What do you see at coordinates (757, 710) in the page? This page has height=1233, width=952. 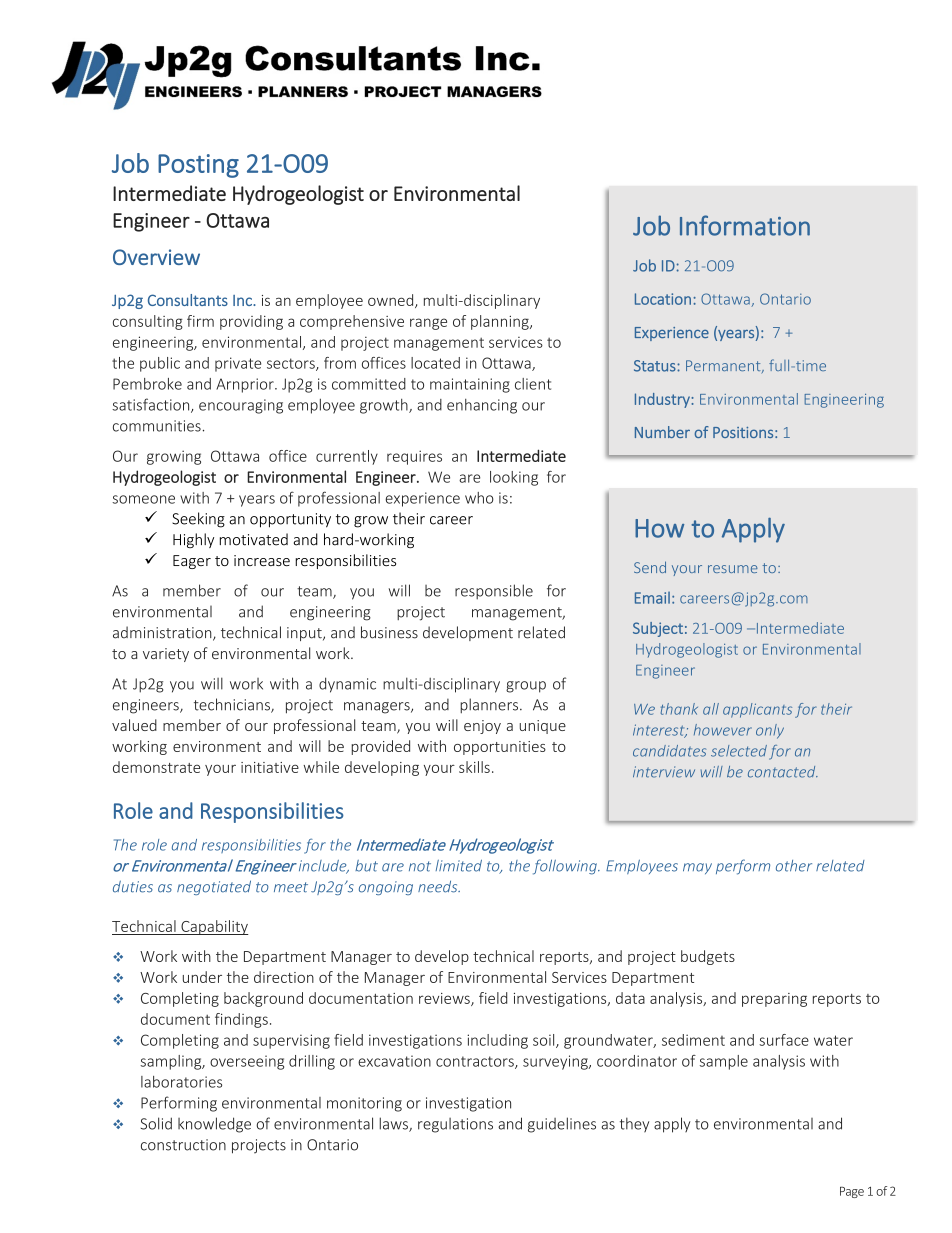 I see `applicants` at bounding box center [757, 710].
